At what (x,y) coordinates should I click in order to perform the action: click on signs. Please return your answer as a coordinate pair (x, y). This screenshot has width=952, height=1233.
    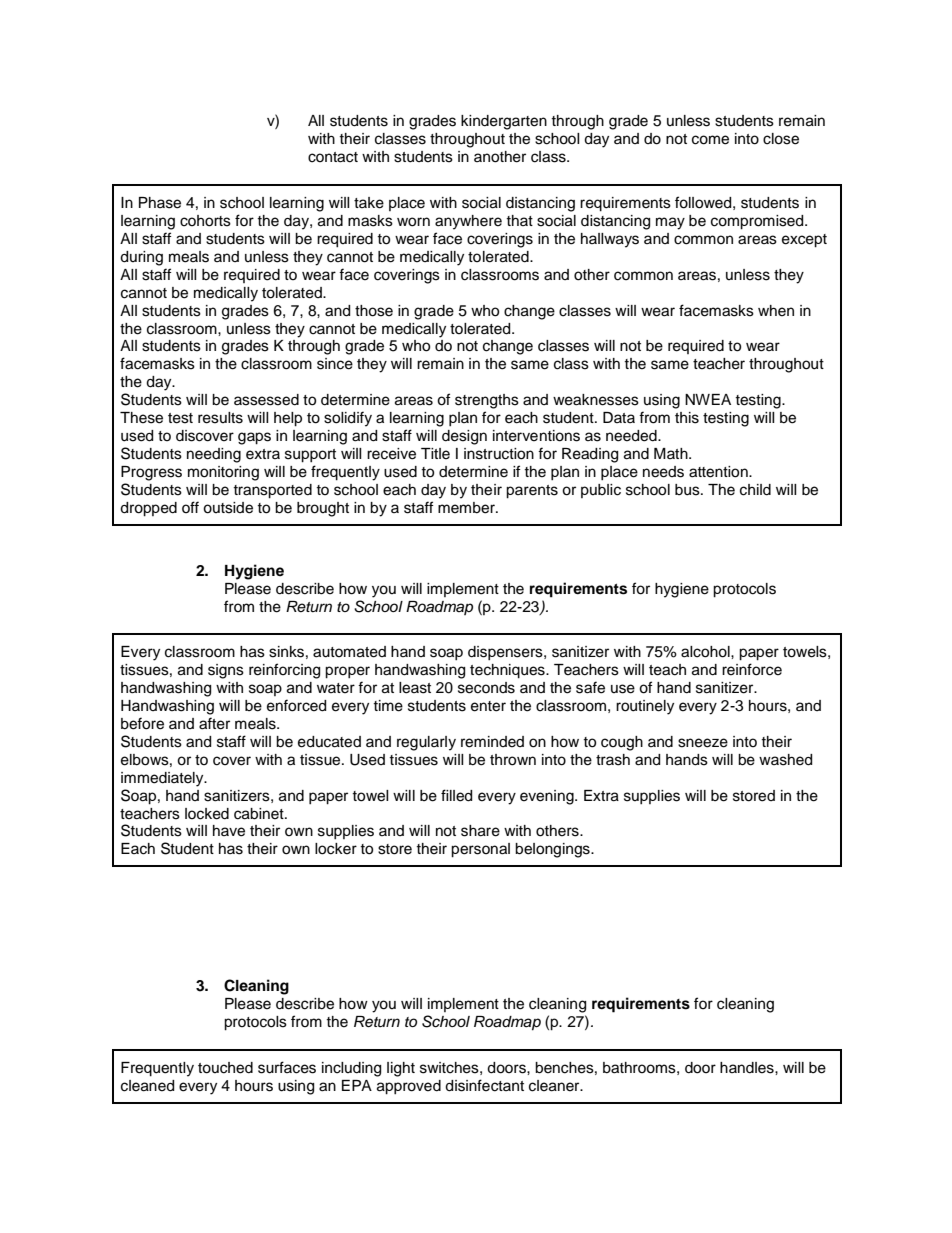
    Looking at the image, I should click on (226, 671).
